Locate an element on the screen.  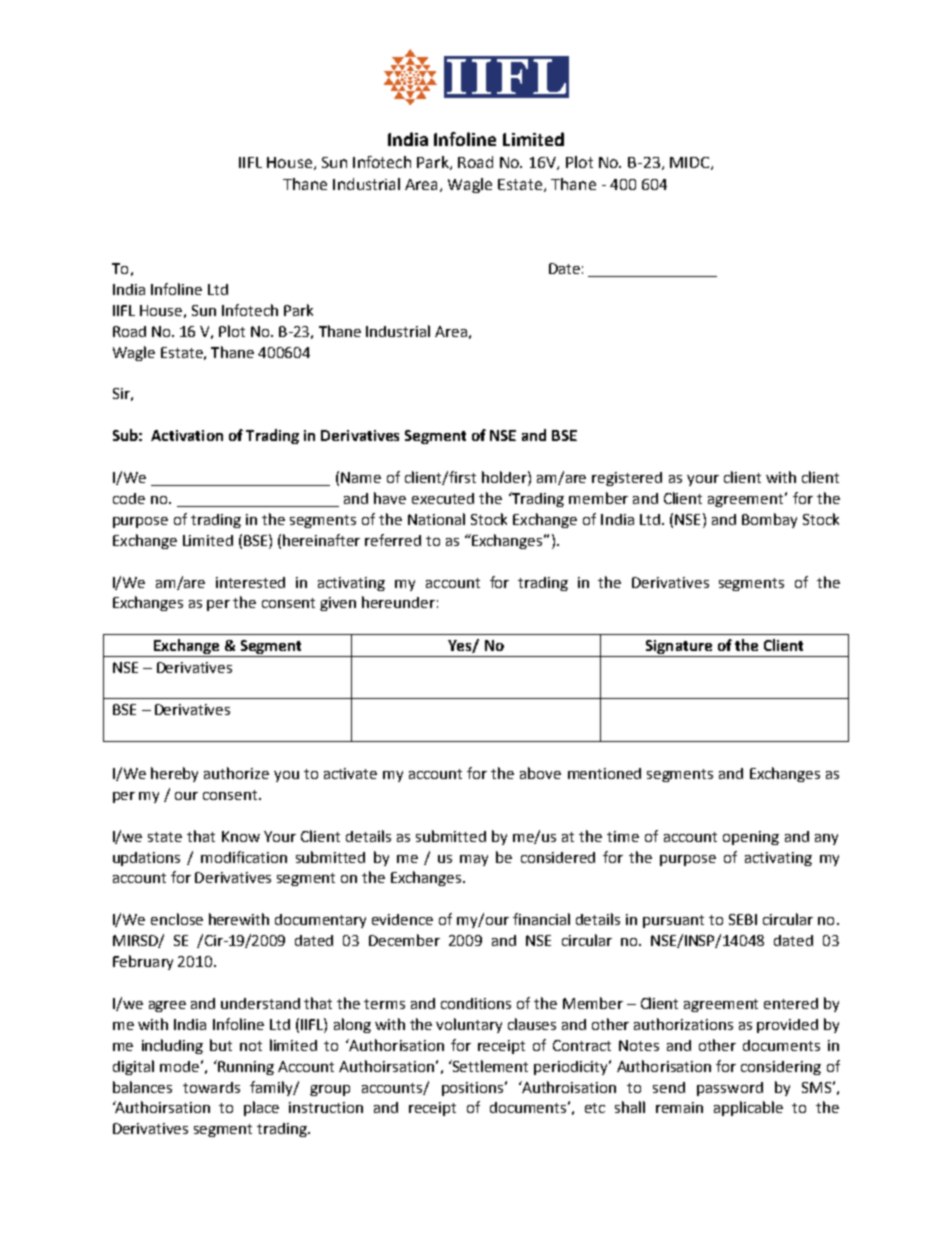
towards is located at coordinates (211, 1087).
